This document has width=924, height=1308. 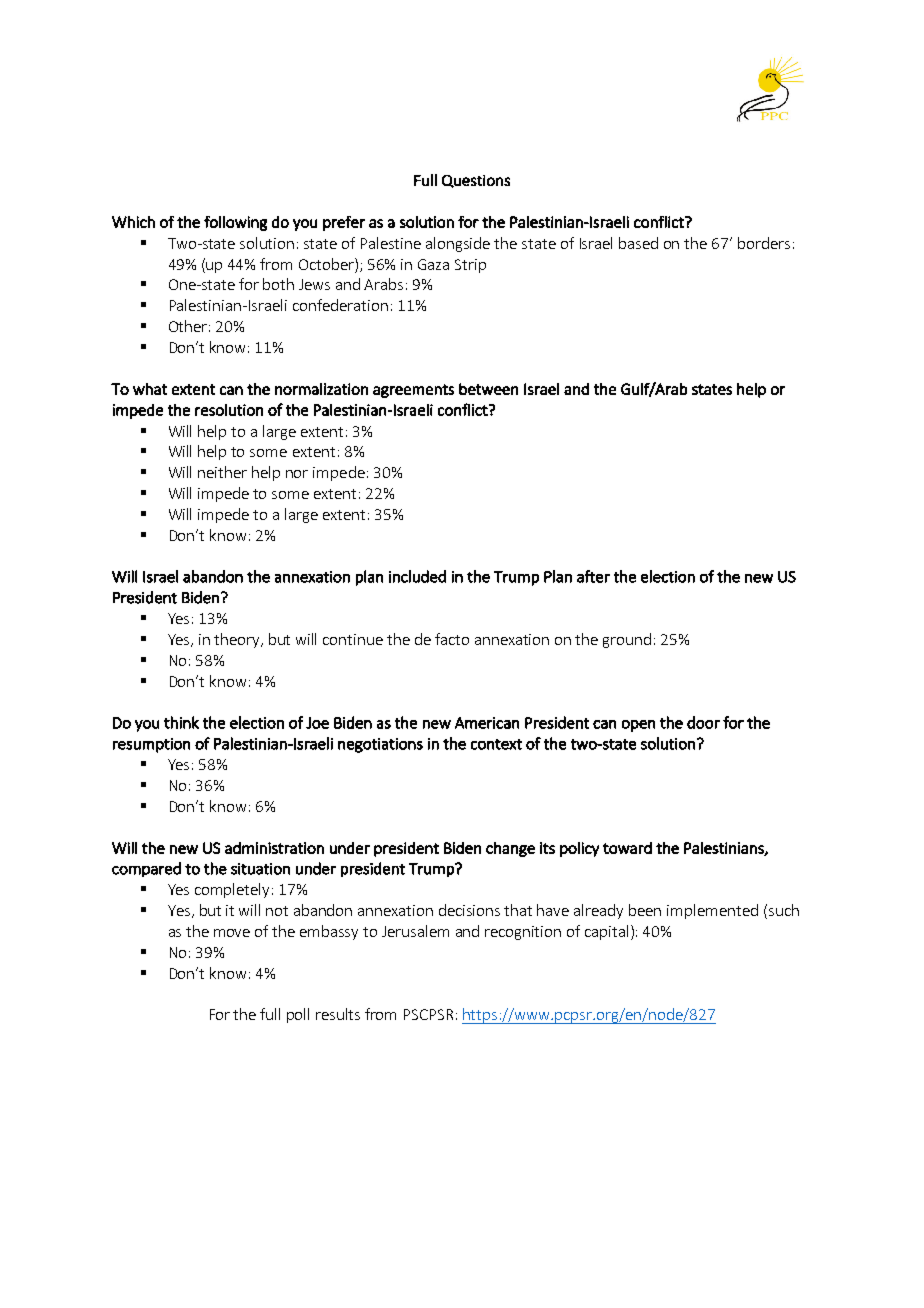 What do you see at coordinates (417, 576) in the document?
I see `included` at bounding box center [417, 576].
